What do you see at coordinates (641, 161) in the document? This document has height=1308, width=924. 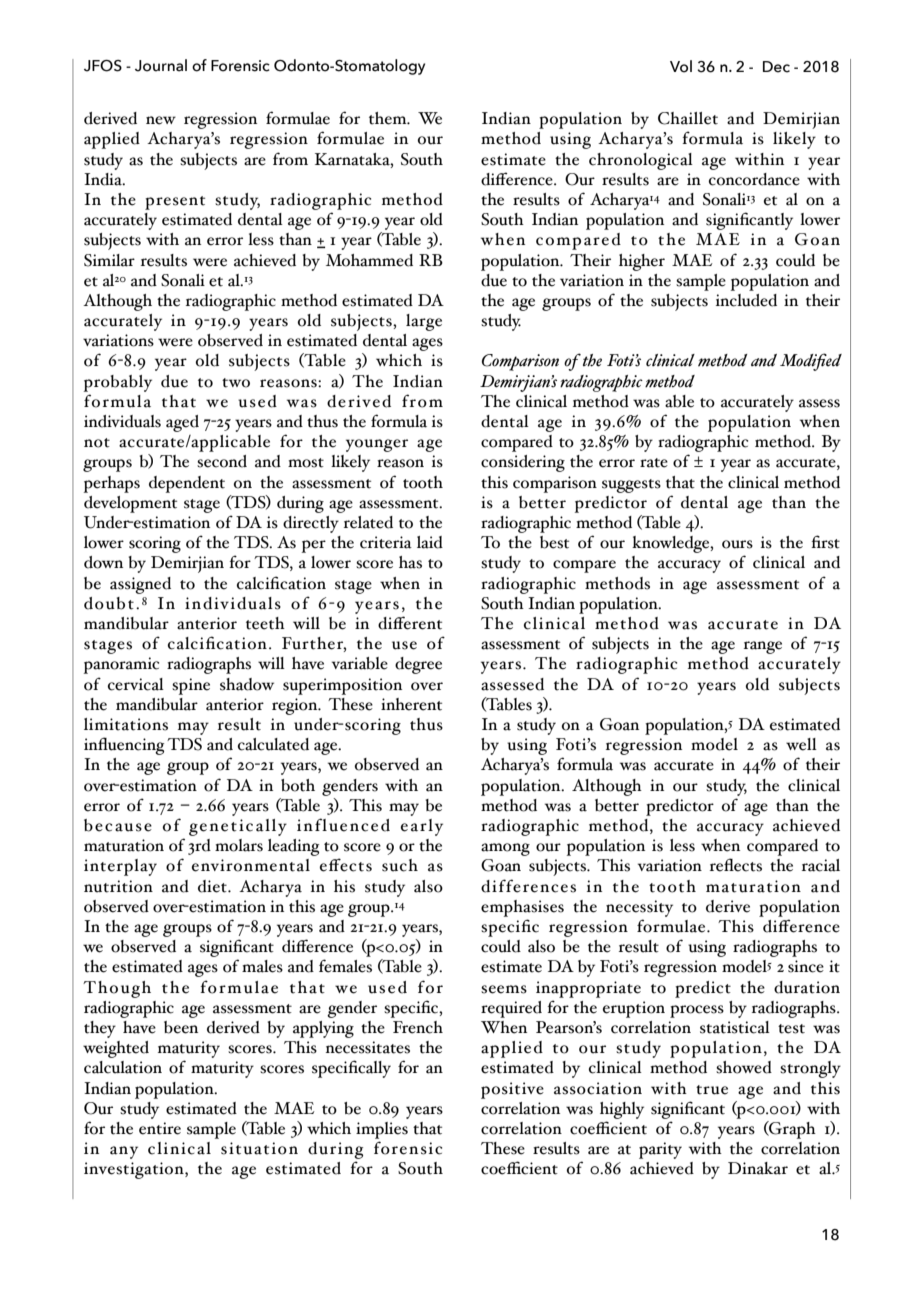 I see `chronological` at bounding box center [641, 161].
